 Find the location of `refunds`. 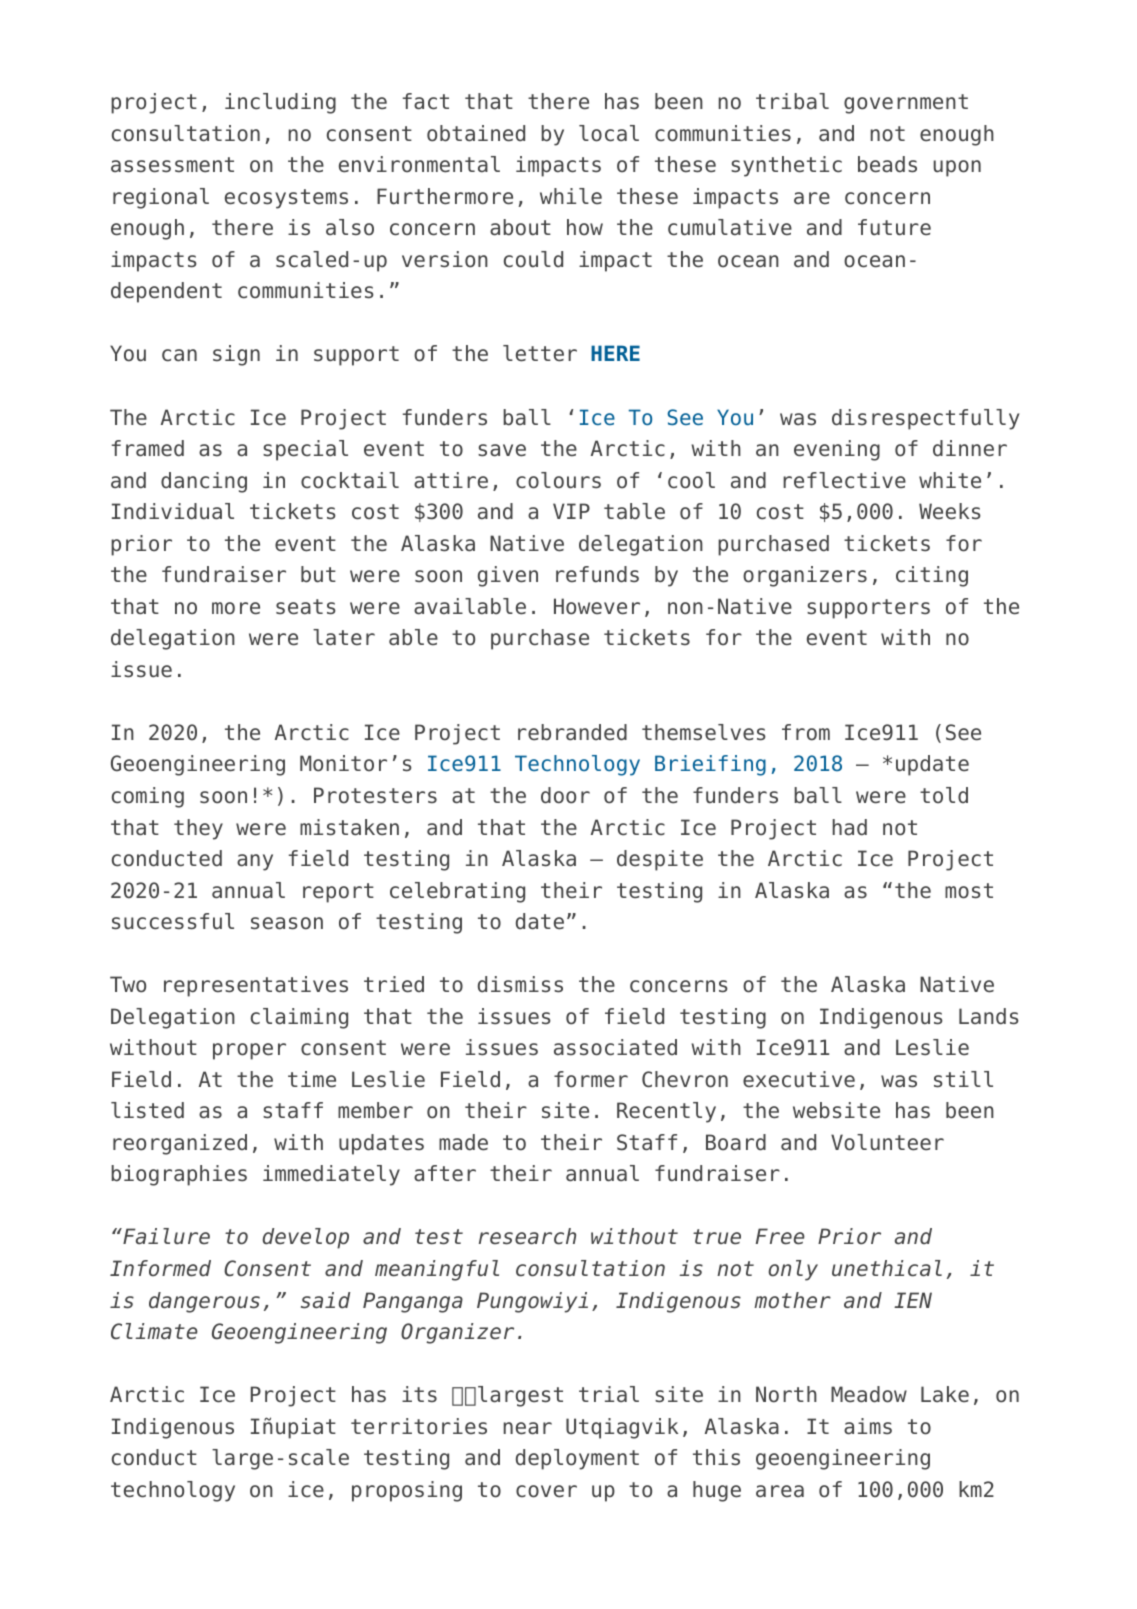

refunds is located at coordinates (597, 574).
